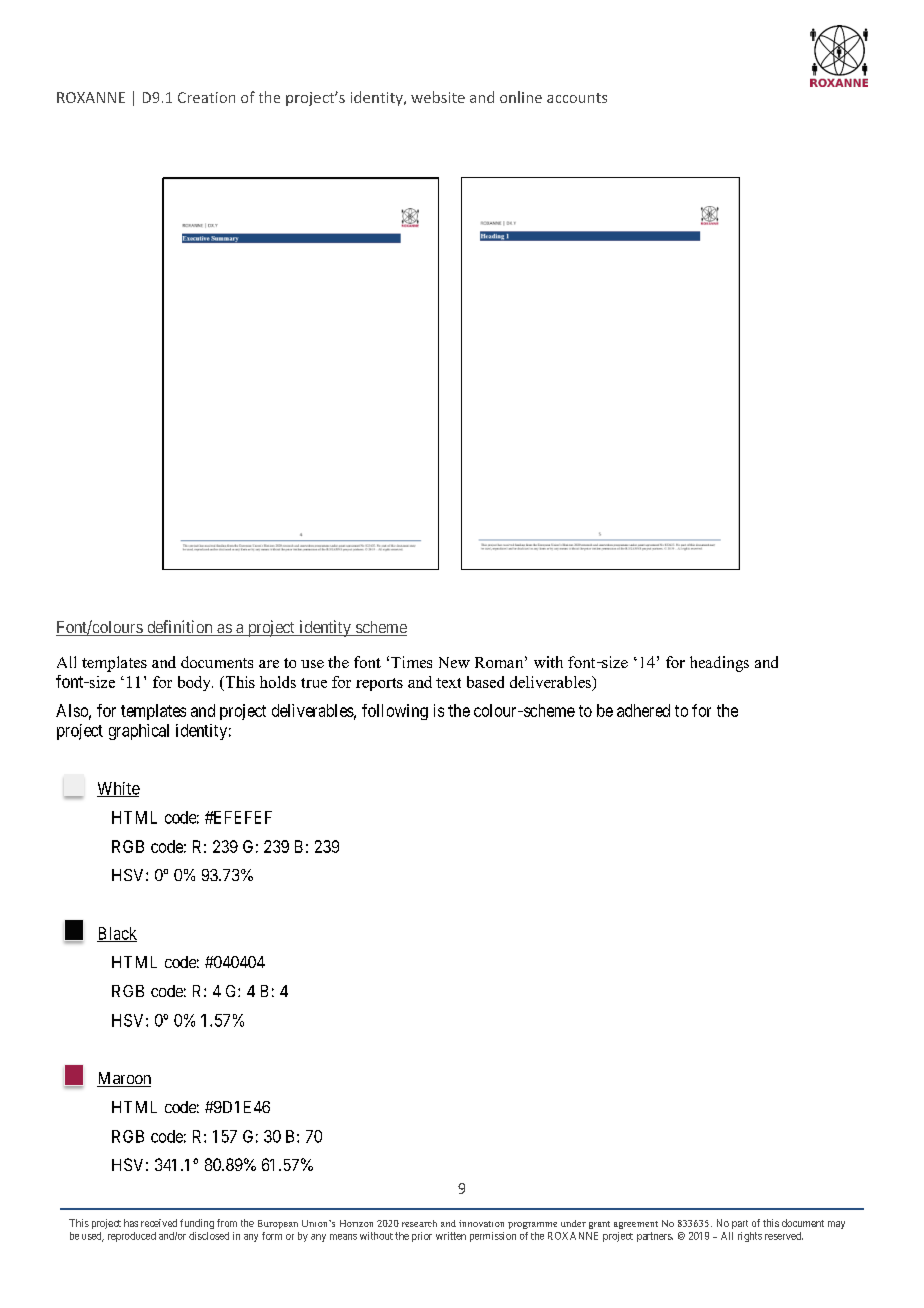 The width and height of the image is (924, 1308). What do you see at coordinates (481, 1223) in the image?
I see `innovation` at bounding box center [481, 1223].
